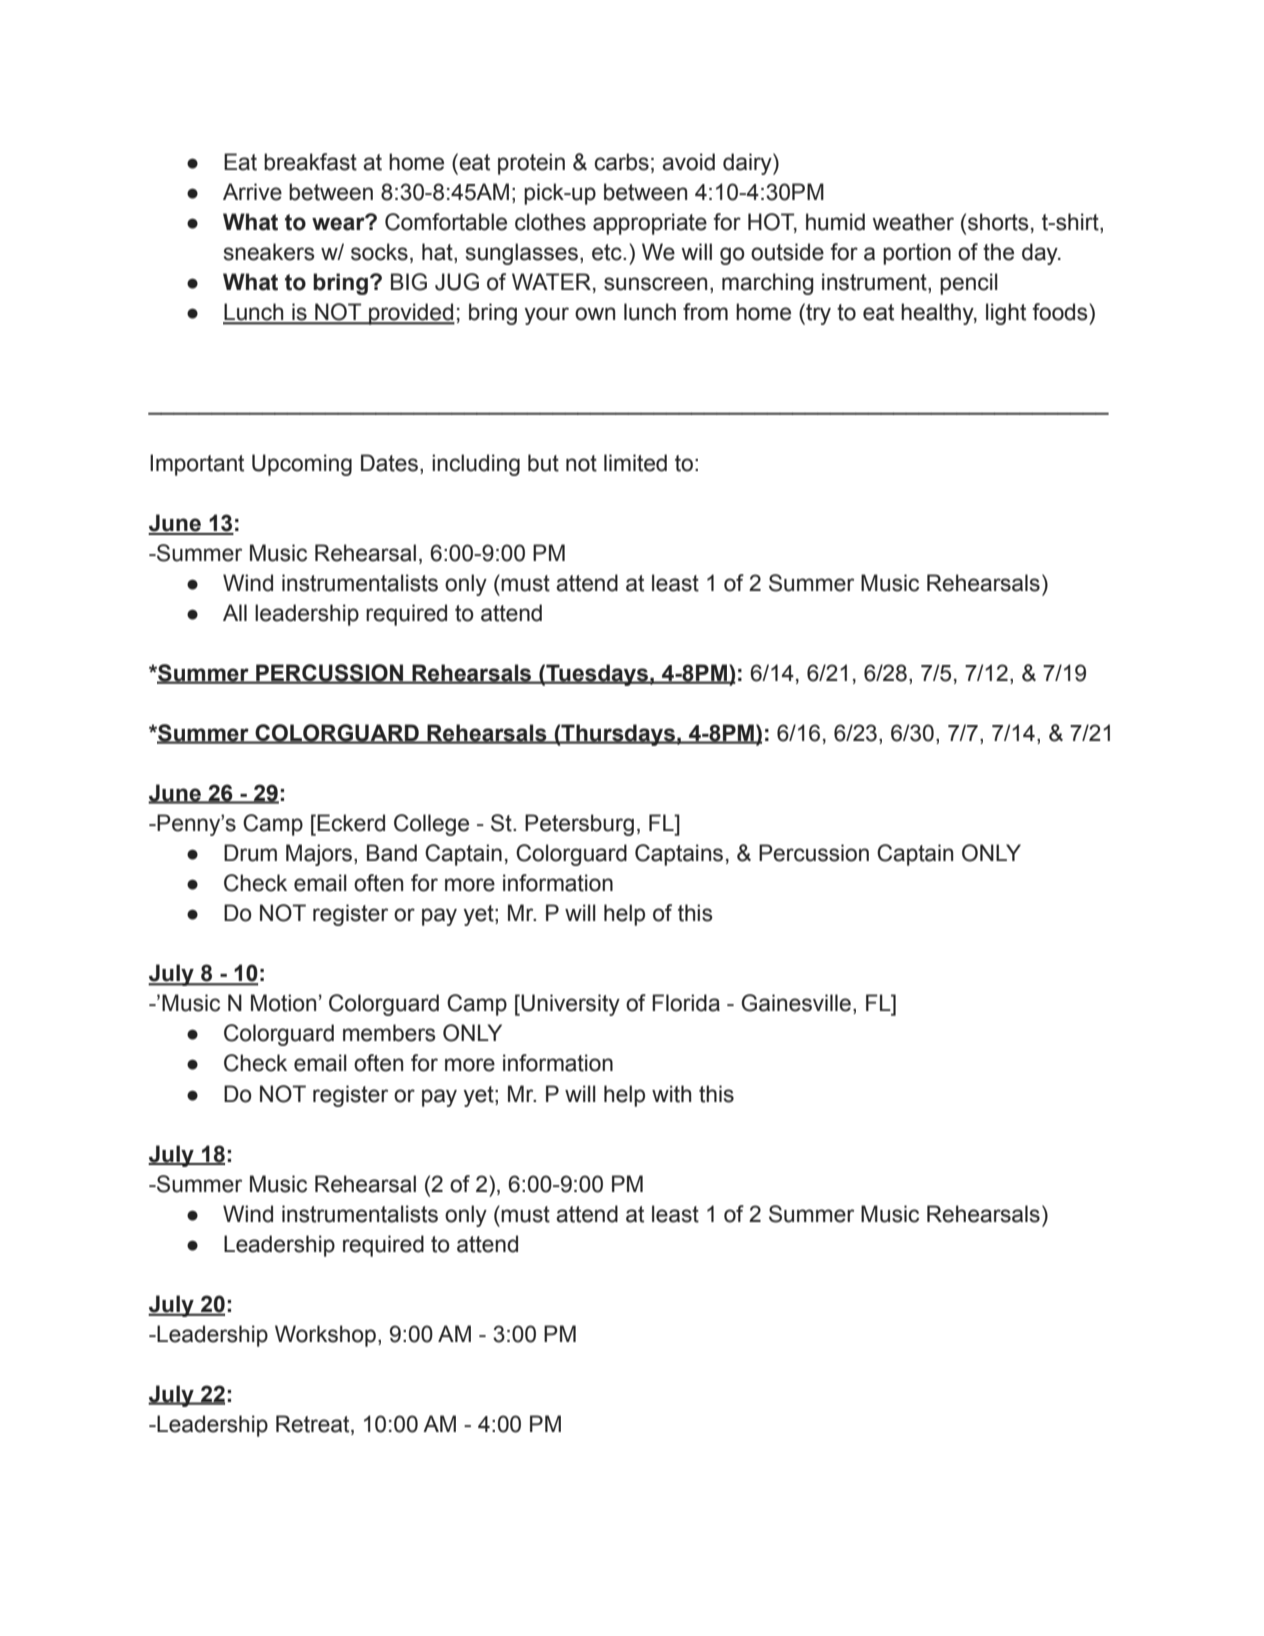  Describe the element at coordinates (252, 192) in the screenshot. I see `Arrive` at that location.
